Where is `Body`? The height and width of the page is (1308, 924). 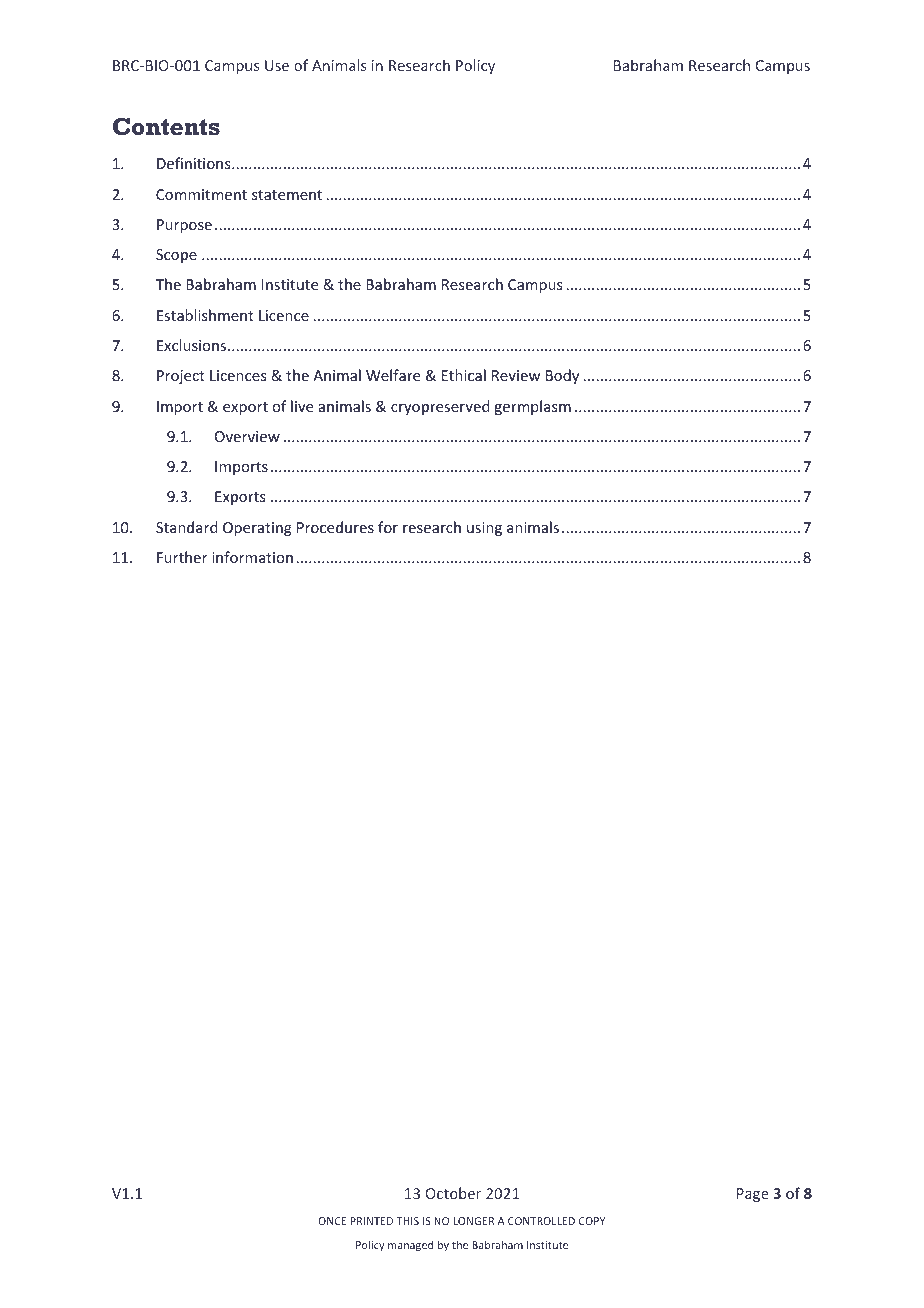 Body is located at coordinates (562, 376).
